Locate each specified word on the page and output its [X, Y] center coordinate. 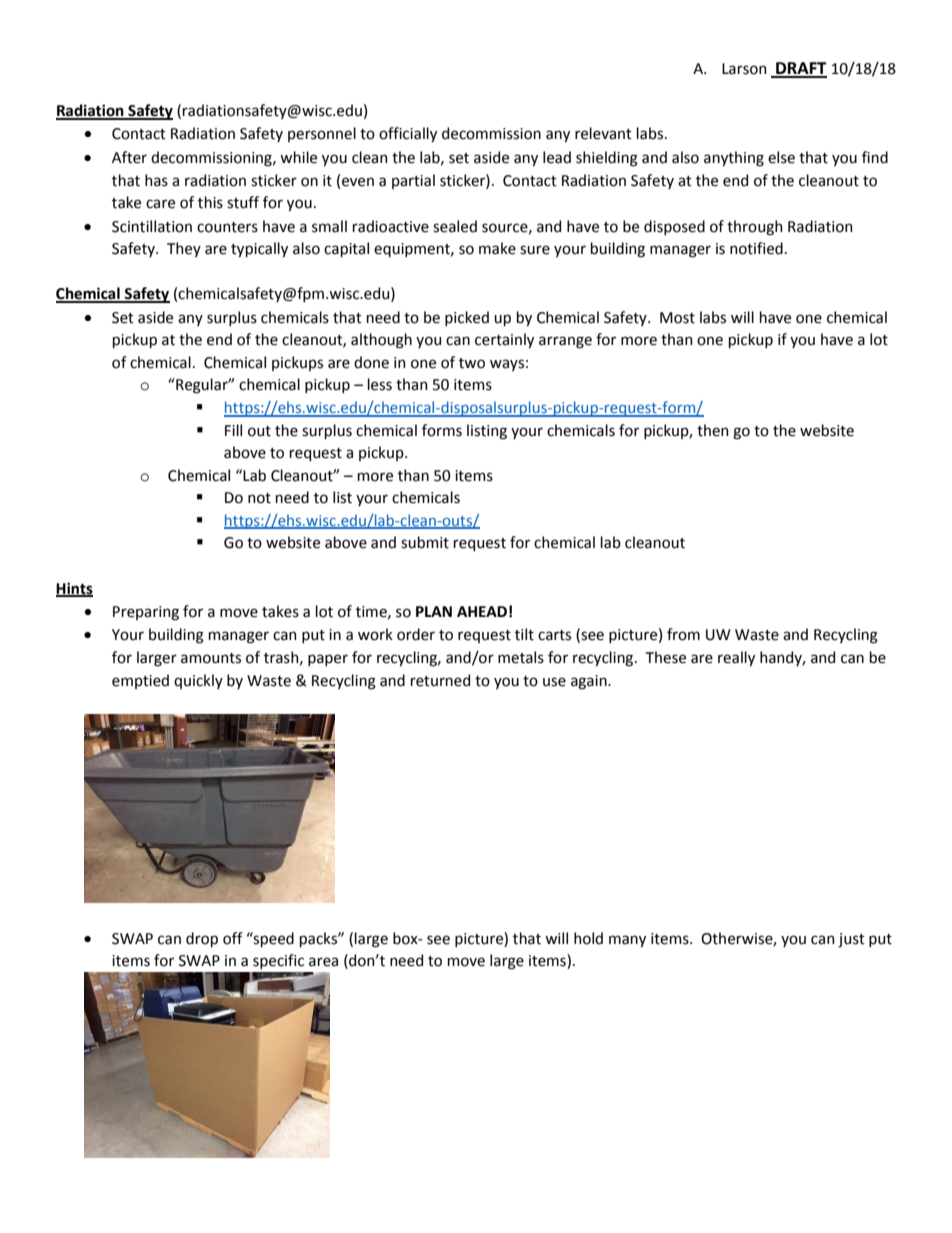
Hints [74, 589]
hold [588, 938]
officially [408, 134]
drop [202, 939]
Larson [744, 69]
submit [425, 542]
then [713, 430]
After [129, 157]
